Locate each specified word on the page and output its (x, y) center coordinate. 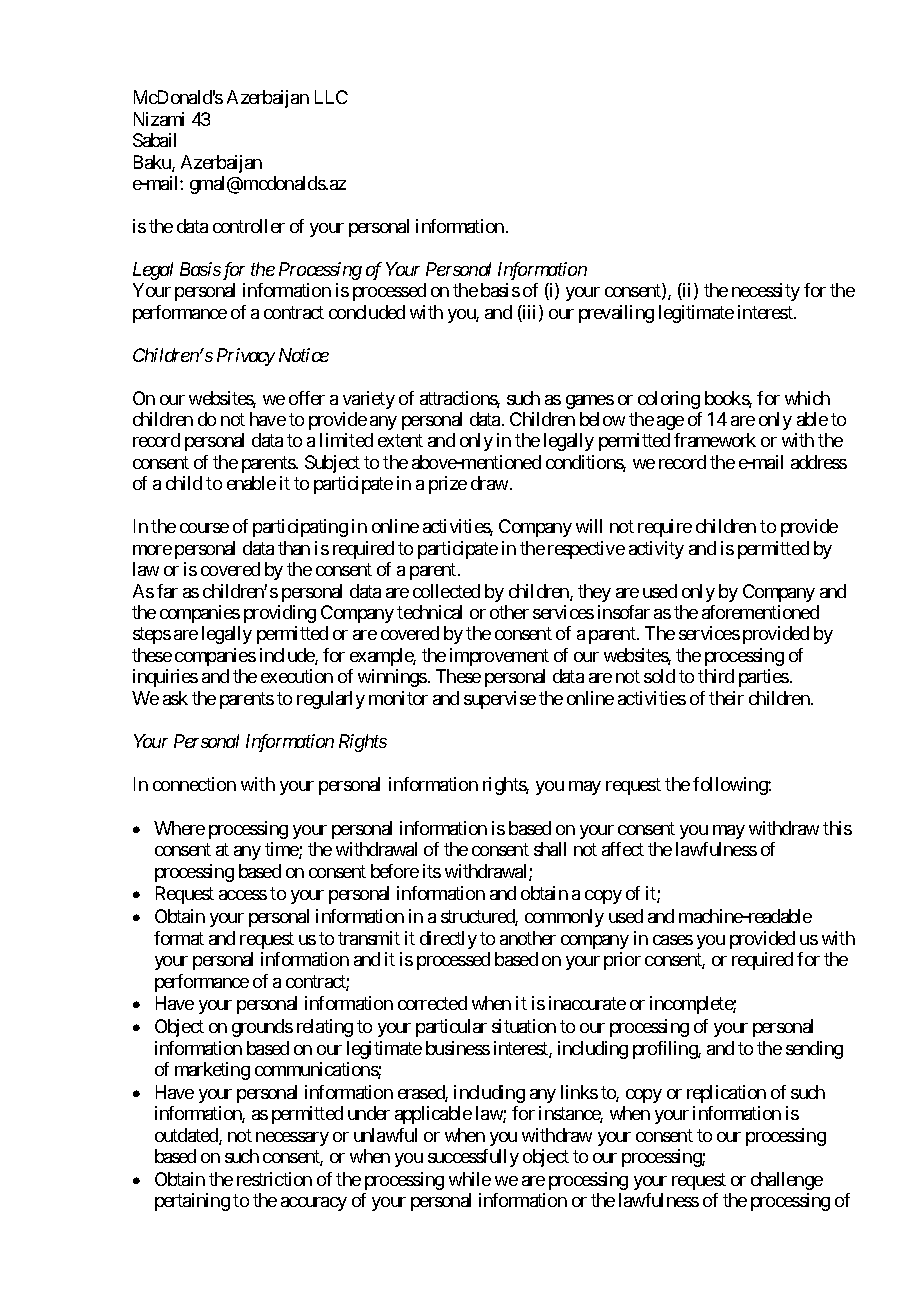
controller (249, 226)
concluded (367, 312)
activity (656, 550)
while (470, 1179)
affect (623, 849)
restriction (274, 1179)
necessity (766, 292)
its (432, 871)
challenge (787, 1181)
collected (446, 591)
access (243, 895)
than (294, 548)
